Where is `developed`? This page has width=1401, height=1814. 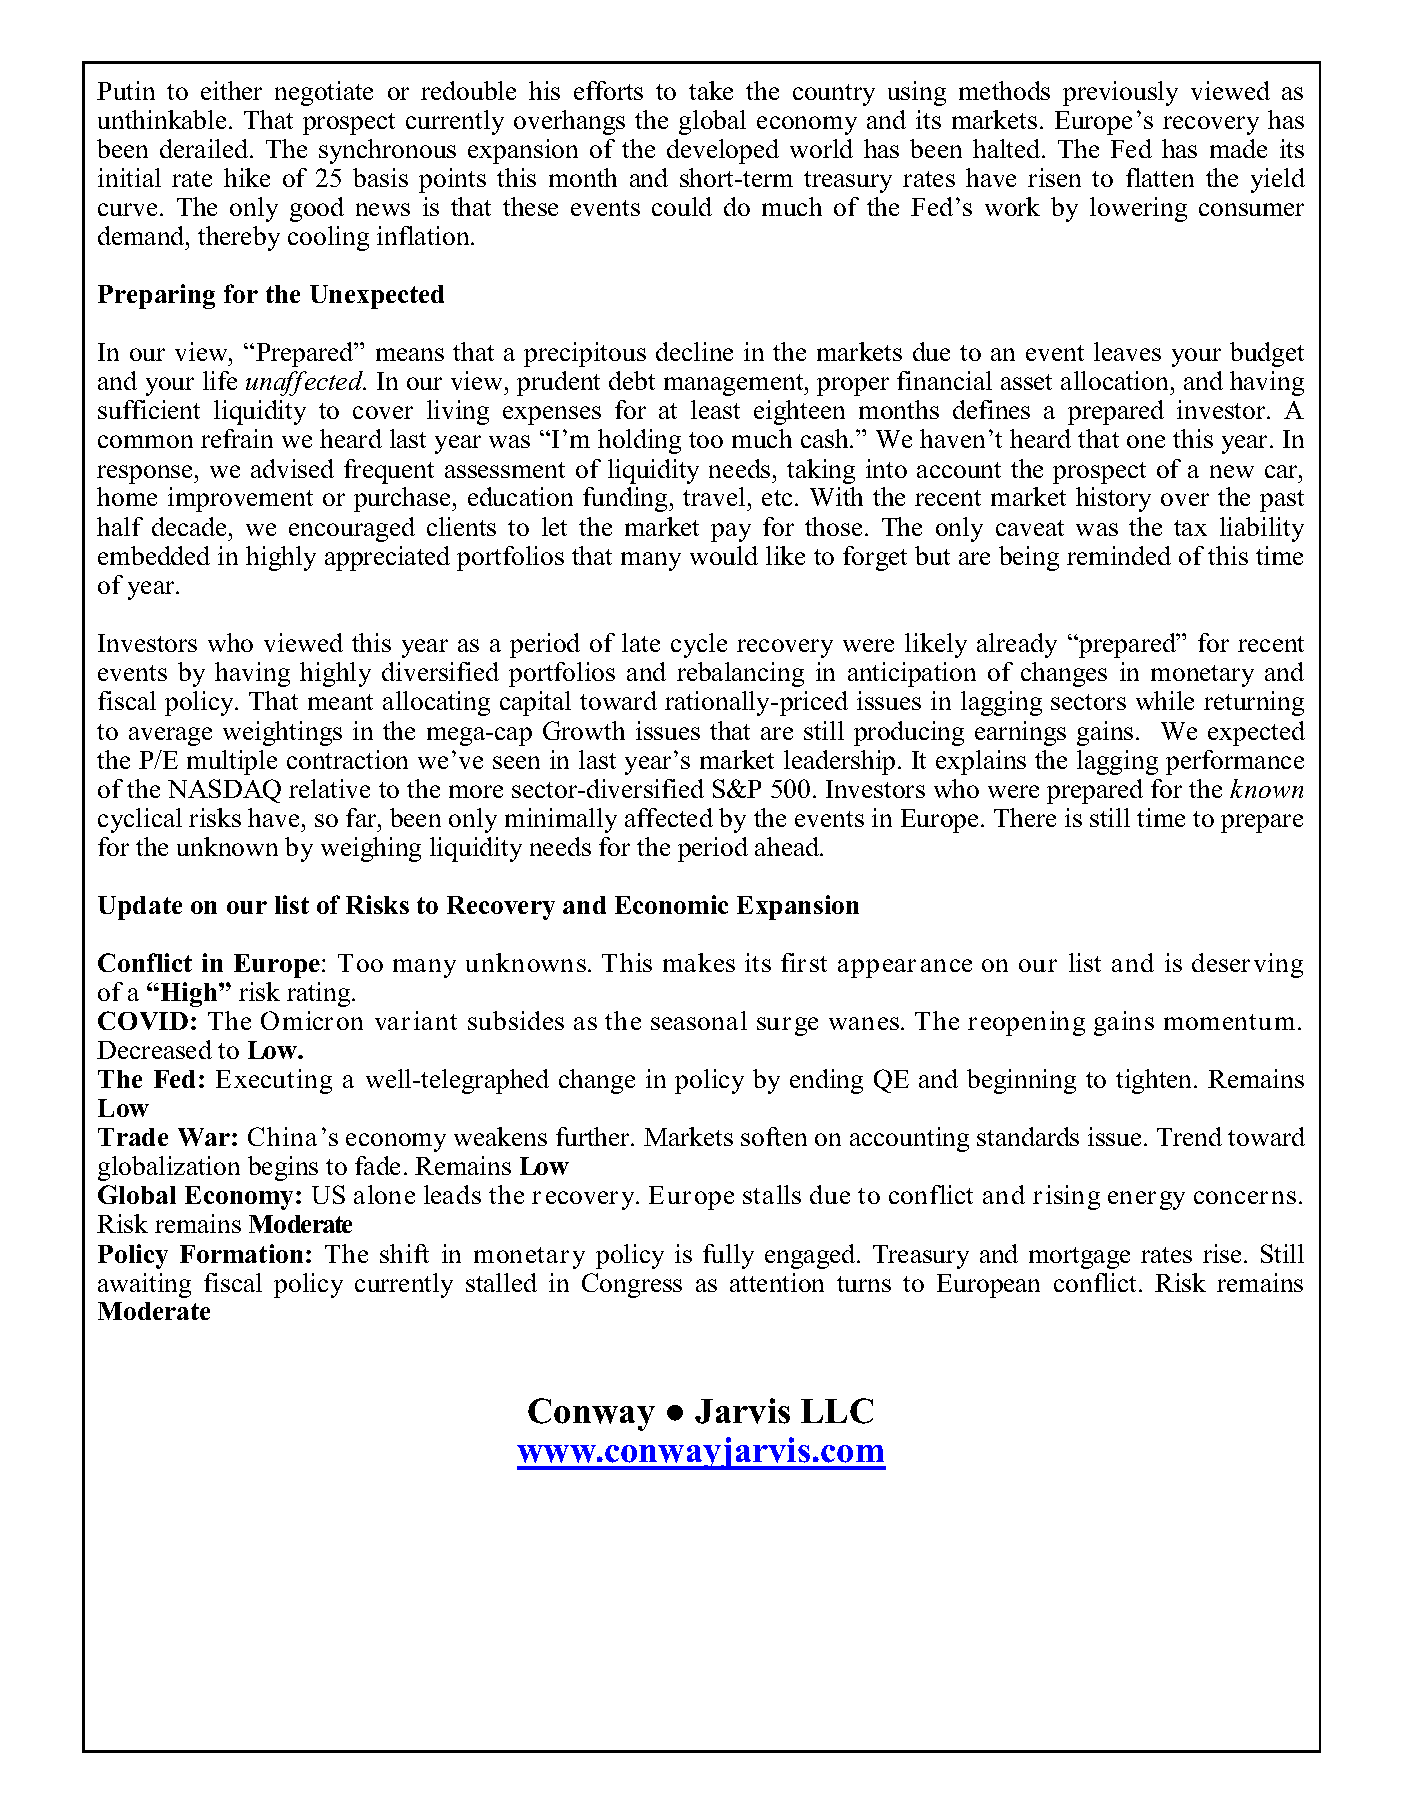 developed is located at coordinates (723, 151).
